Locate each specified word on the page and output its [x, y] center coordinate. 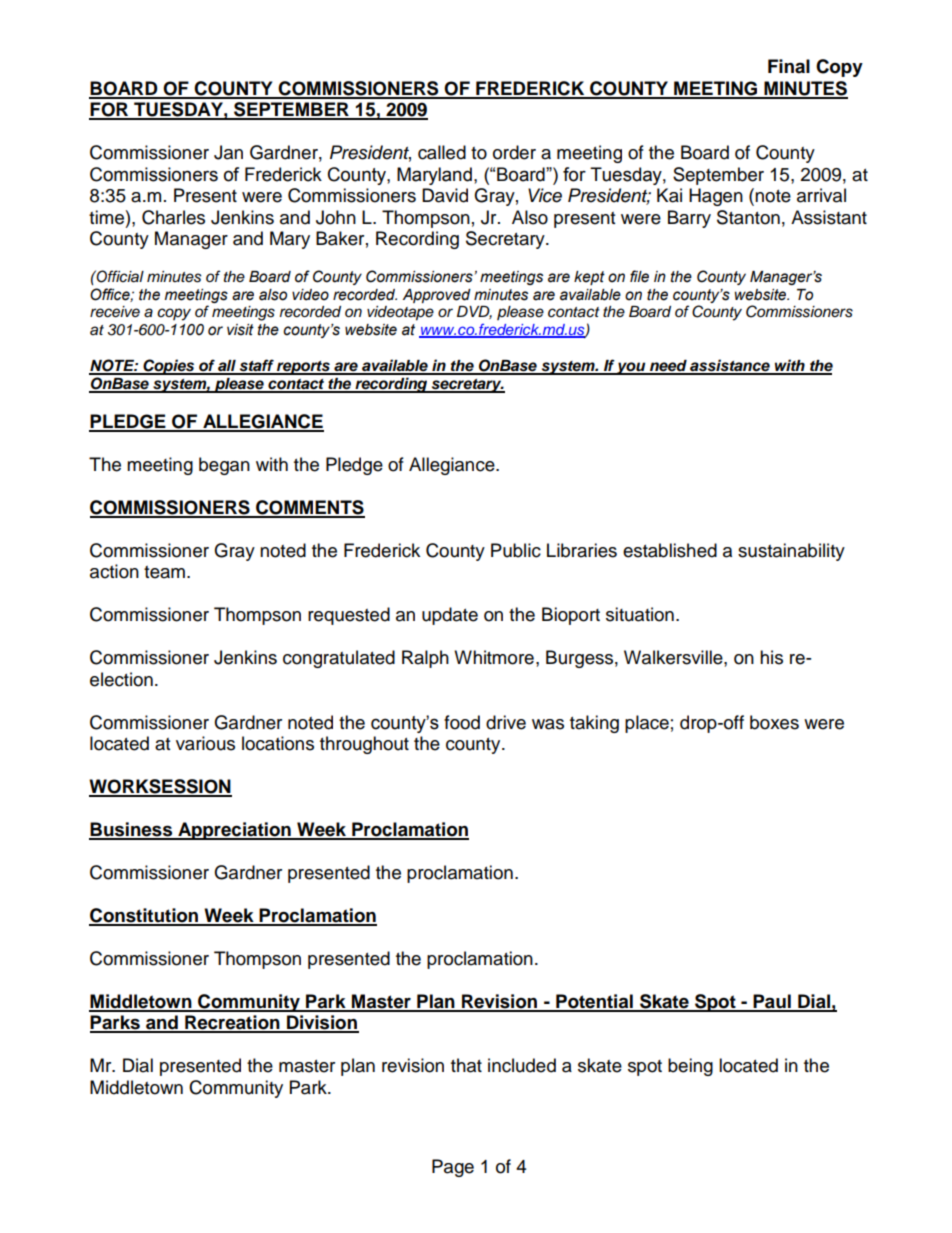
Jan [228, 152]
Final [789, 66]
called [442, 152]
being [690, 1067]
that [466, 1065]
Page [453, 1168]
